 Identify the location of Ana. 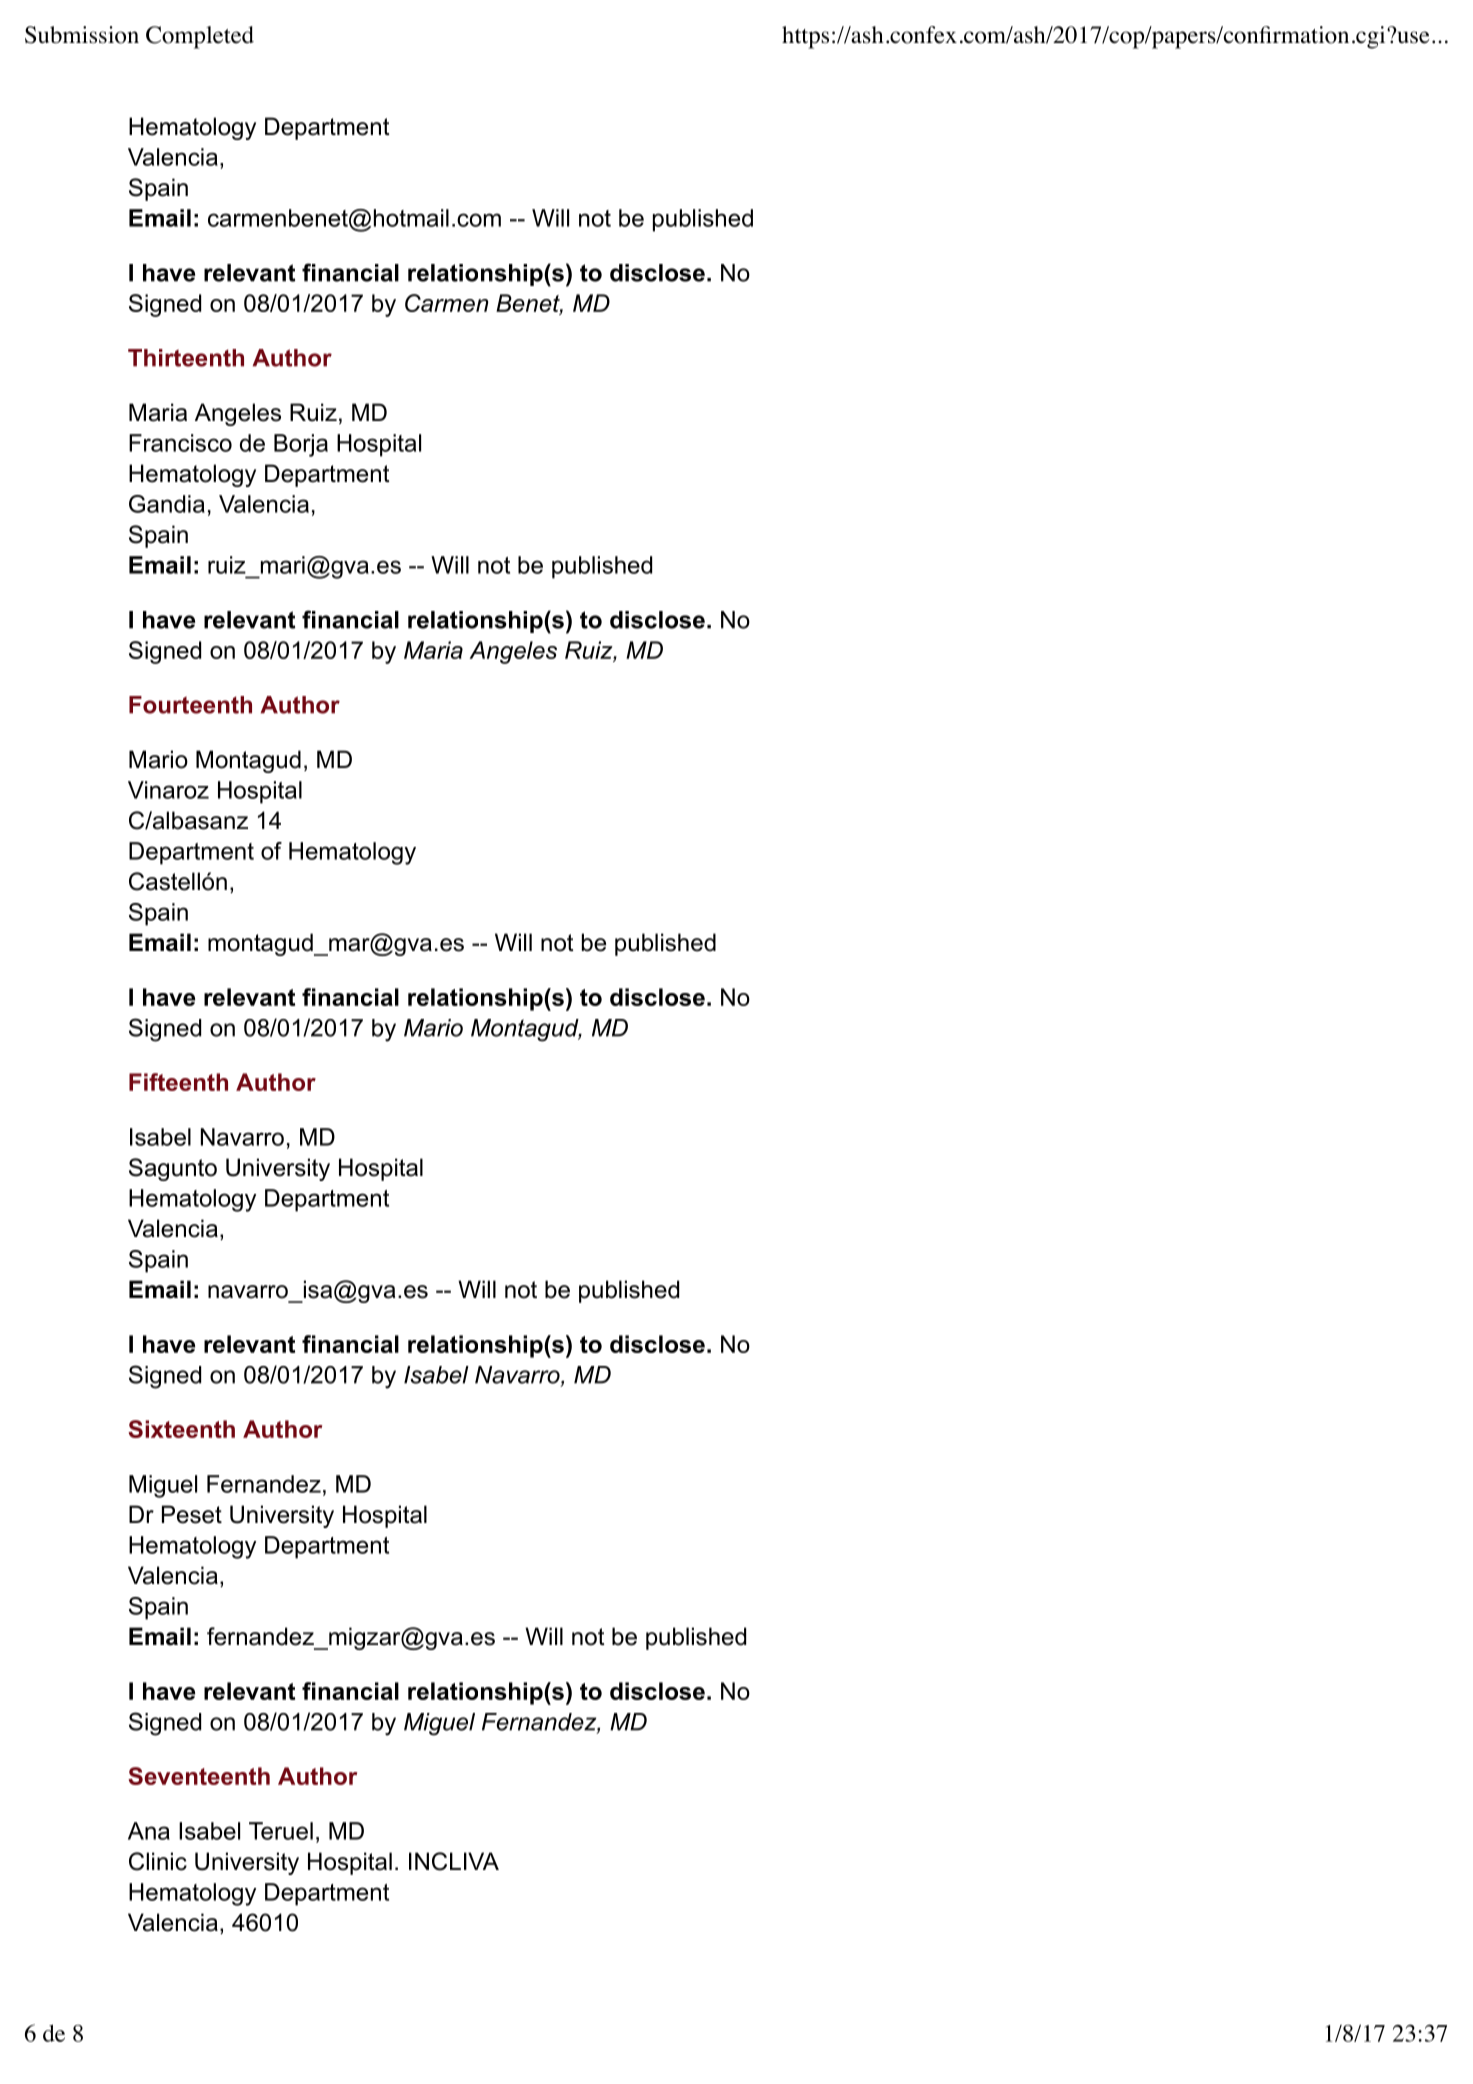
(149, 1831).
